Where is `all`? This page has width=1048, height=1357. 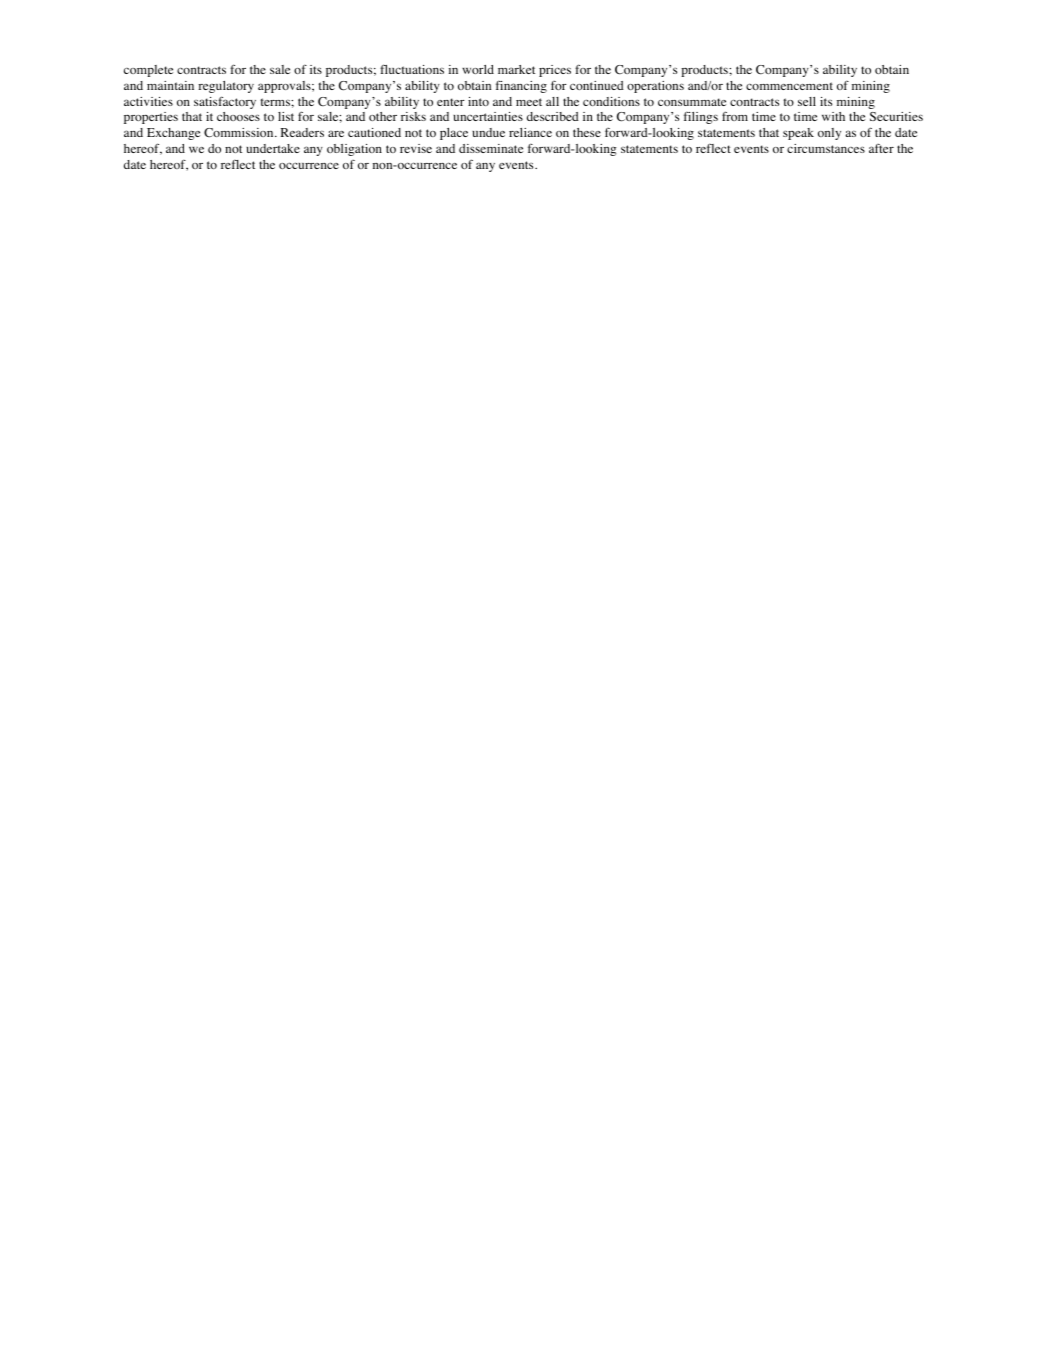
all is located at coordinates (552, 101).
